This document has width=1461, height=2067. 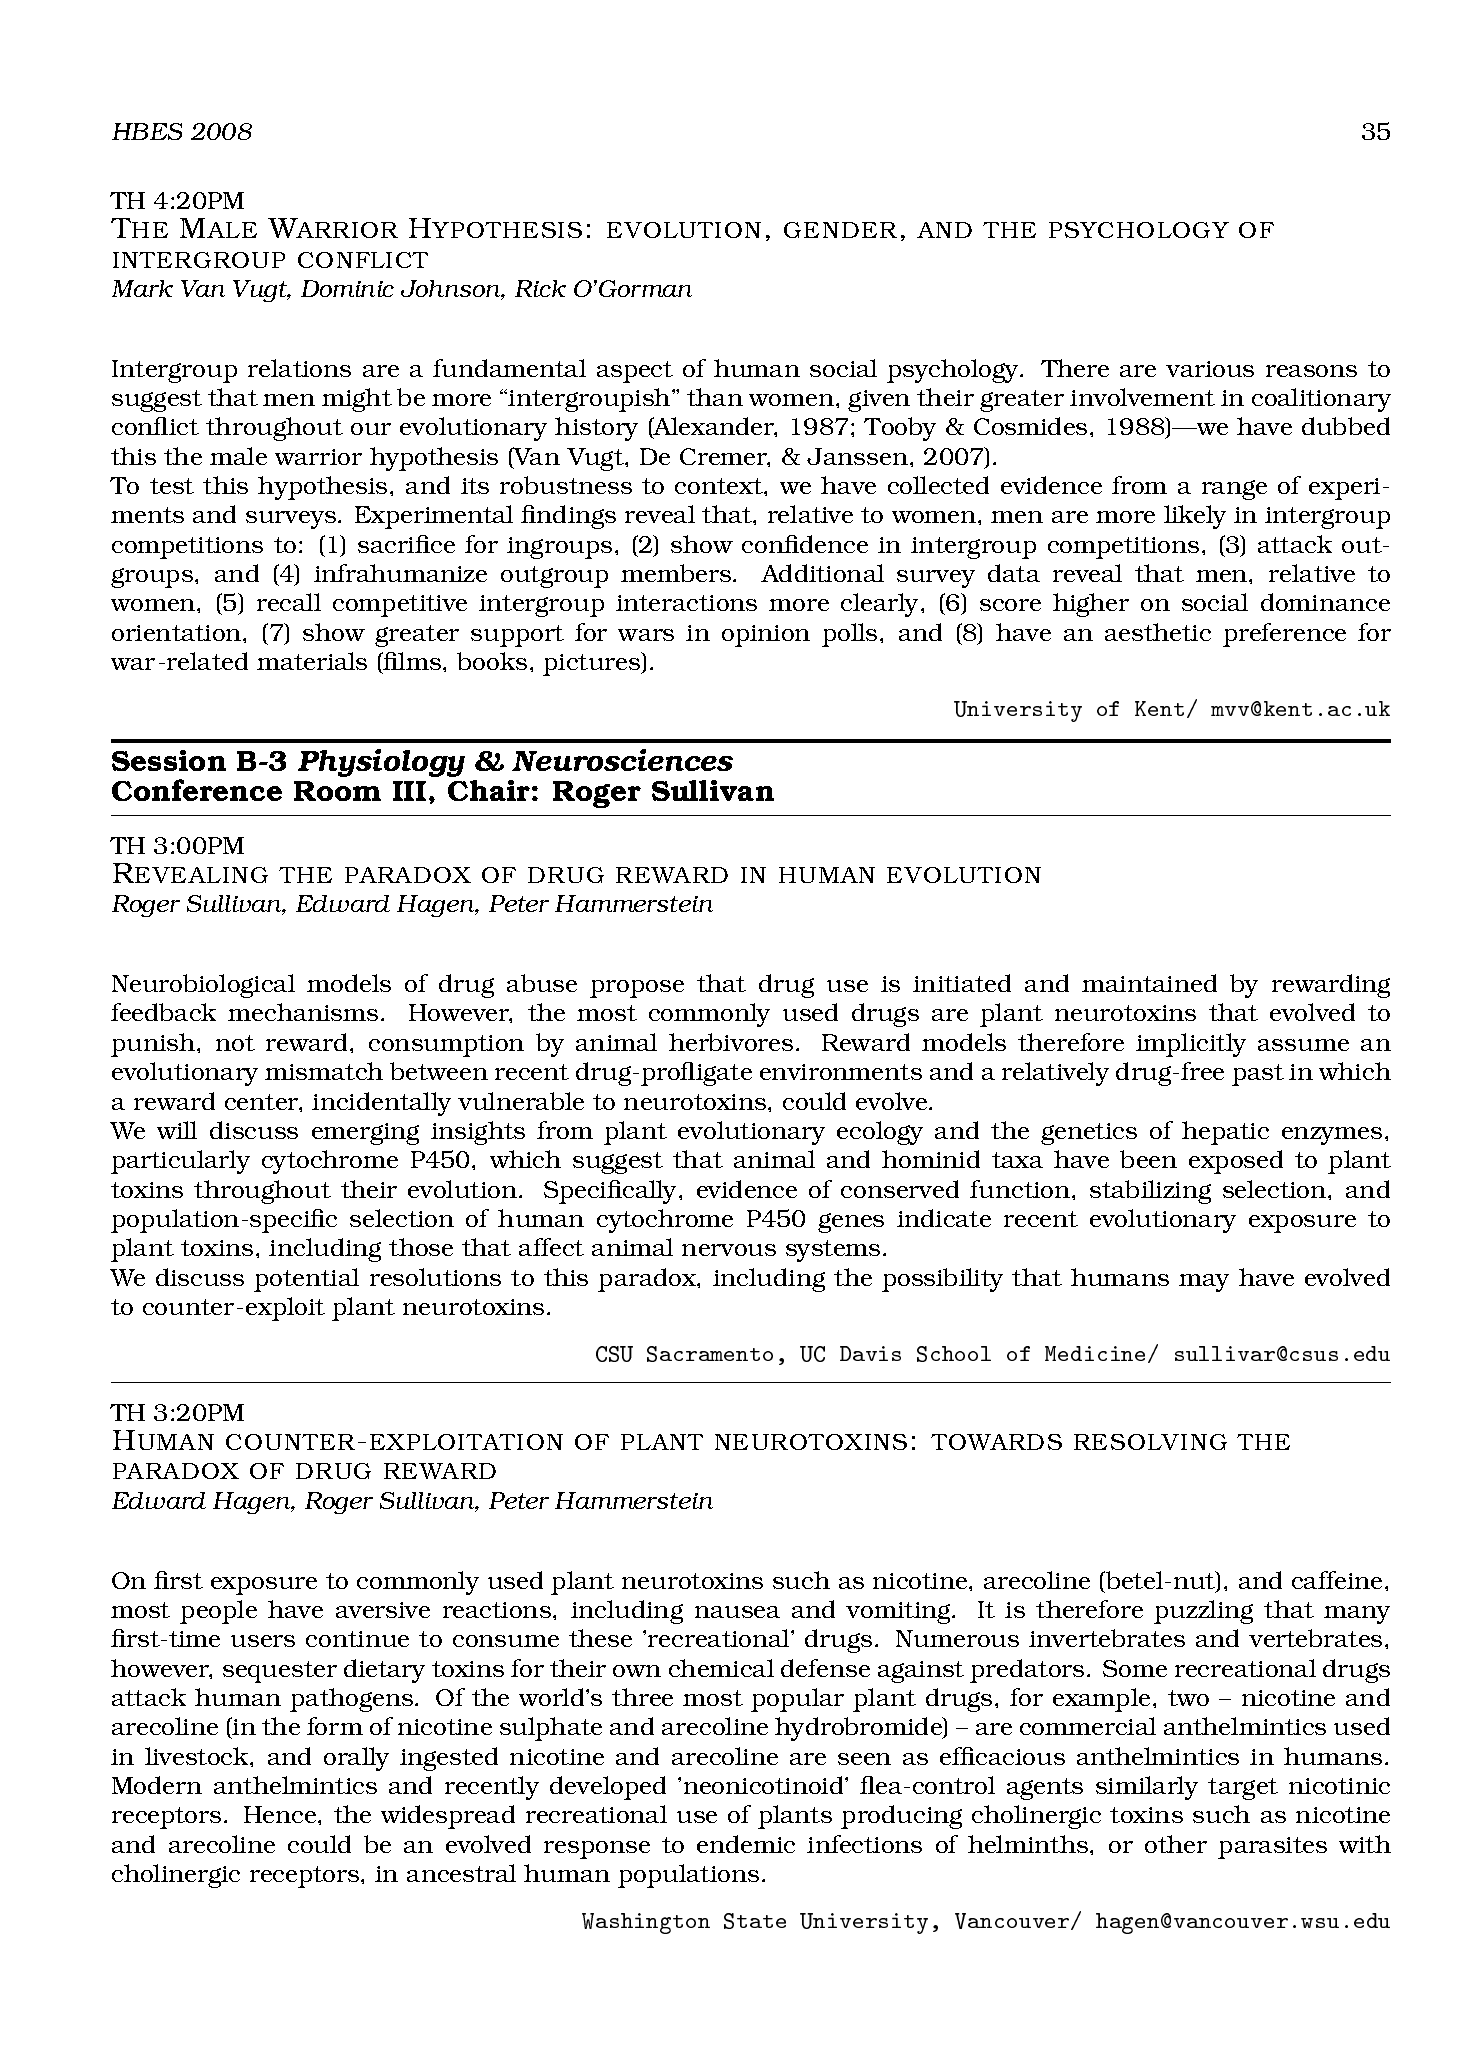 I want to click on maintained, so click(x=1149, y=983).
